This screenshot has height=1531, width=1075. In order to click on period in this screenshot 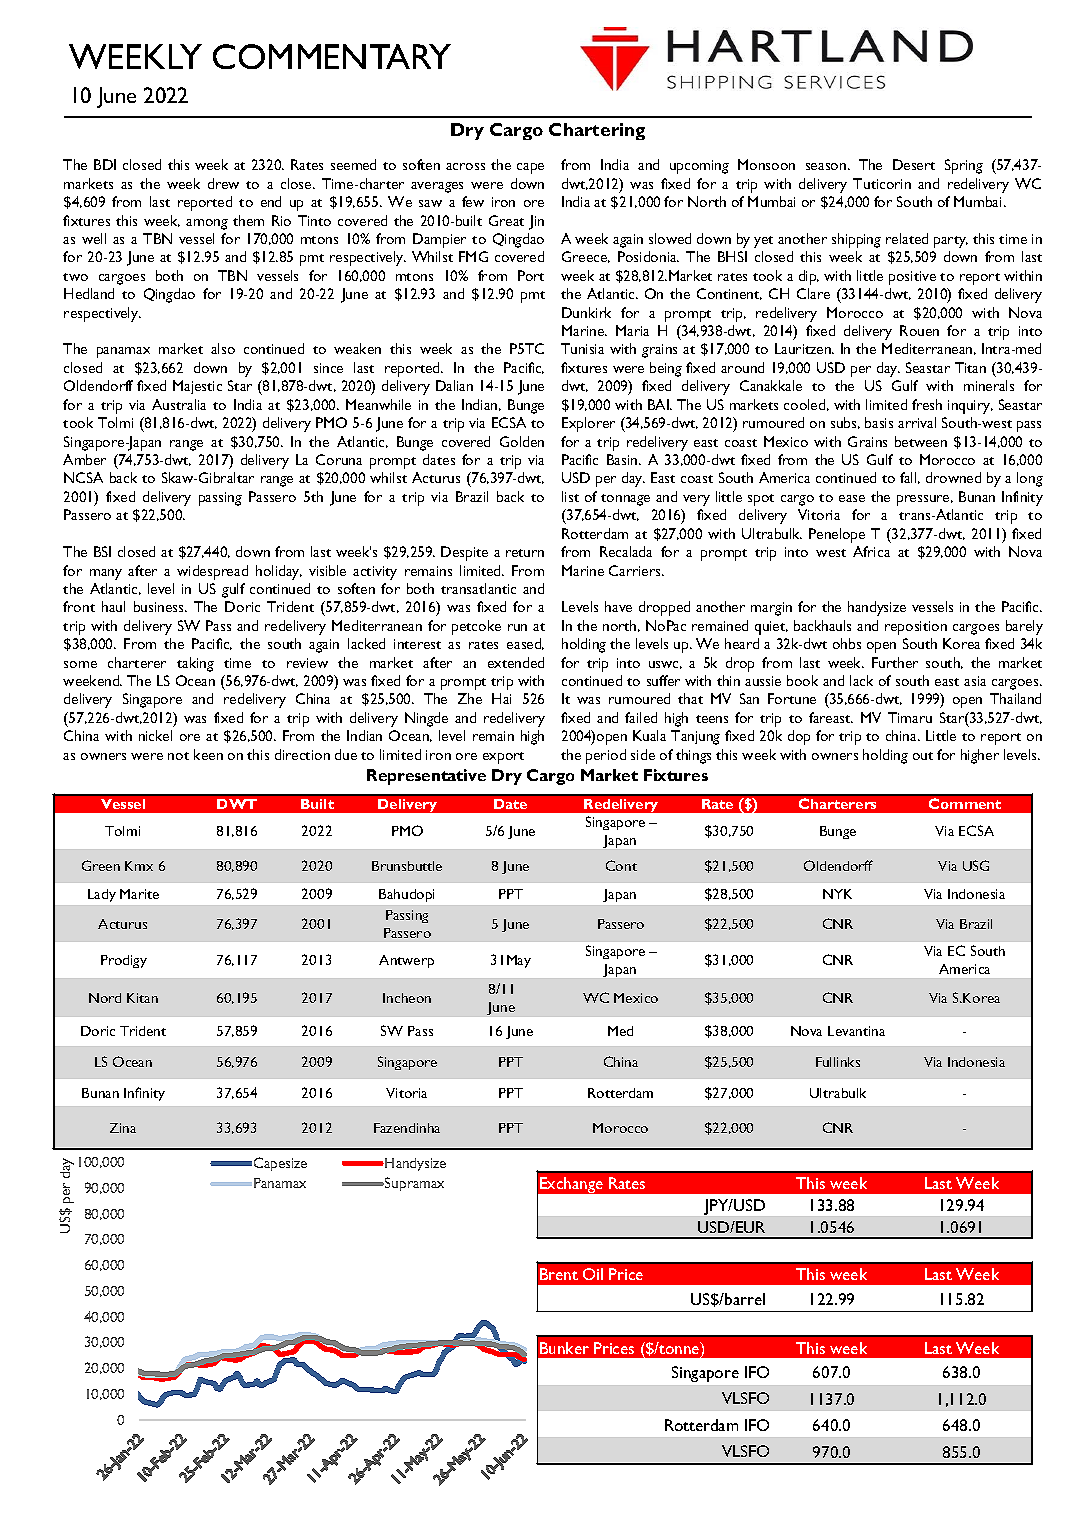, I will do `click(606, 756)`.
